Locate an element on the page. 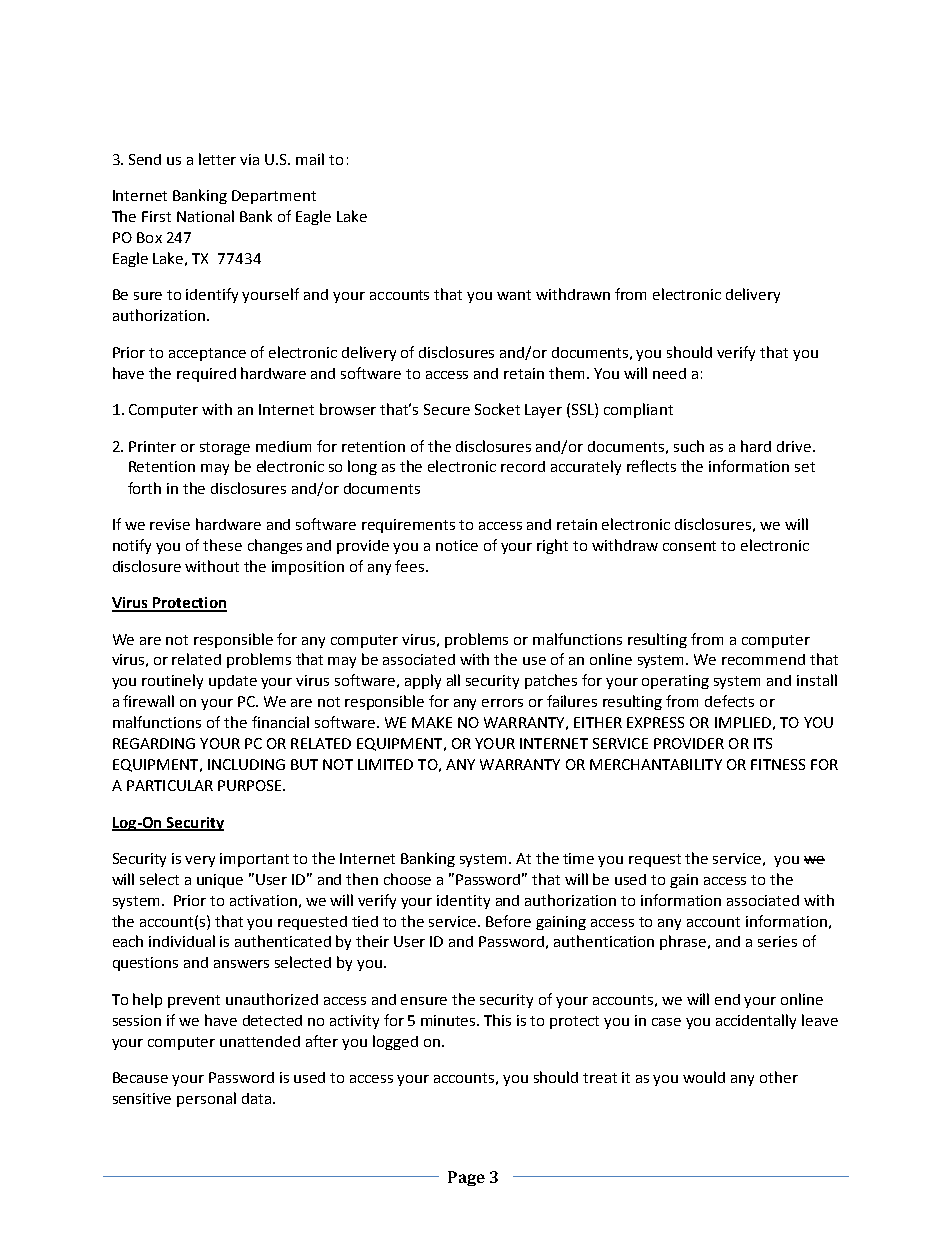  need is located at coordinates (669, 373).
